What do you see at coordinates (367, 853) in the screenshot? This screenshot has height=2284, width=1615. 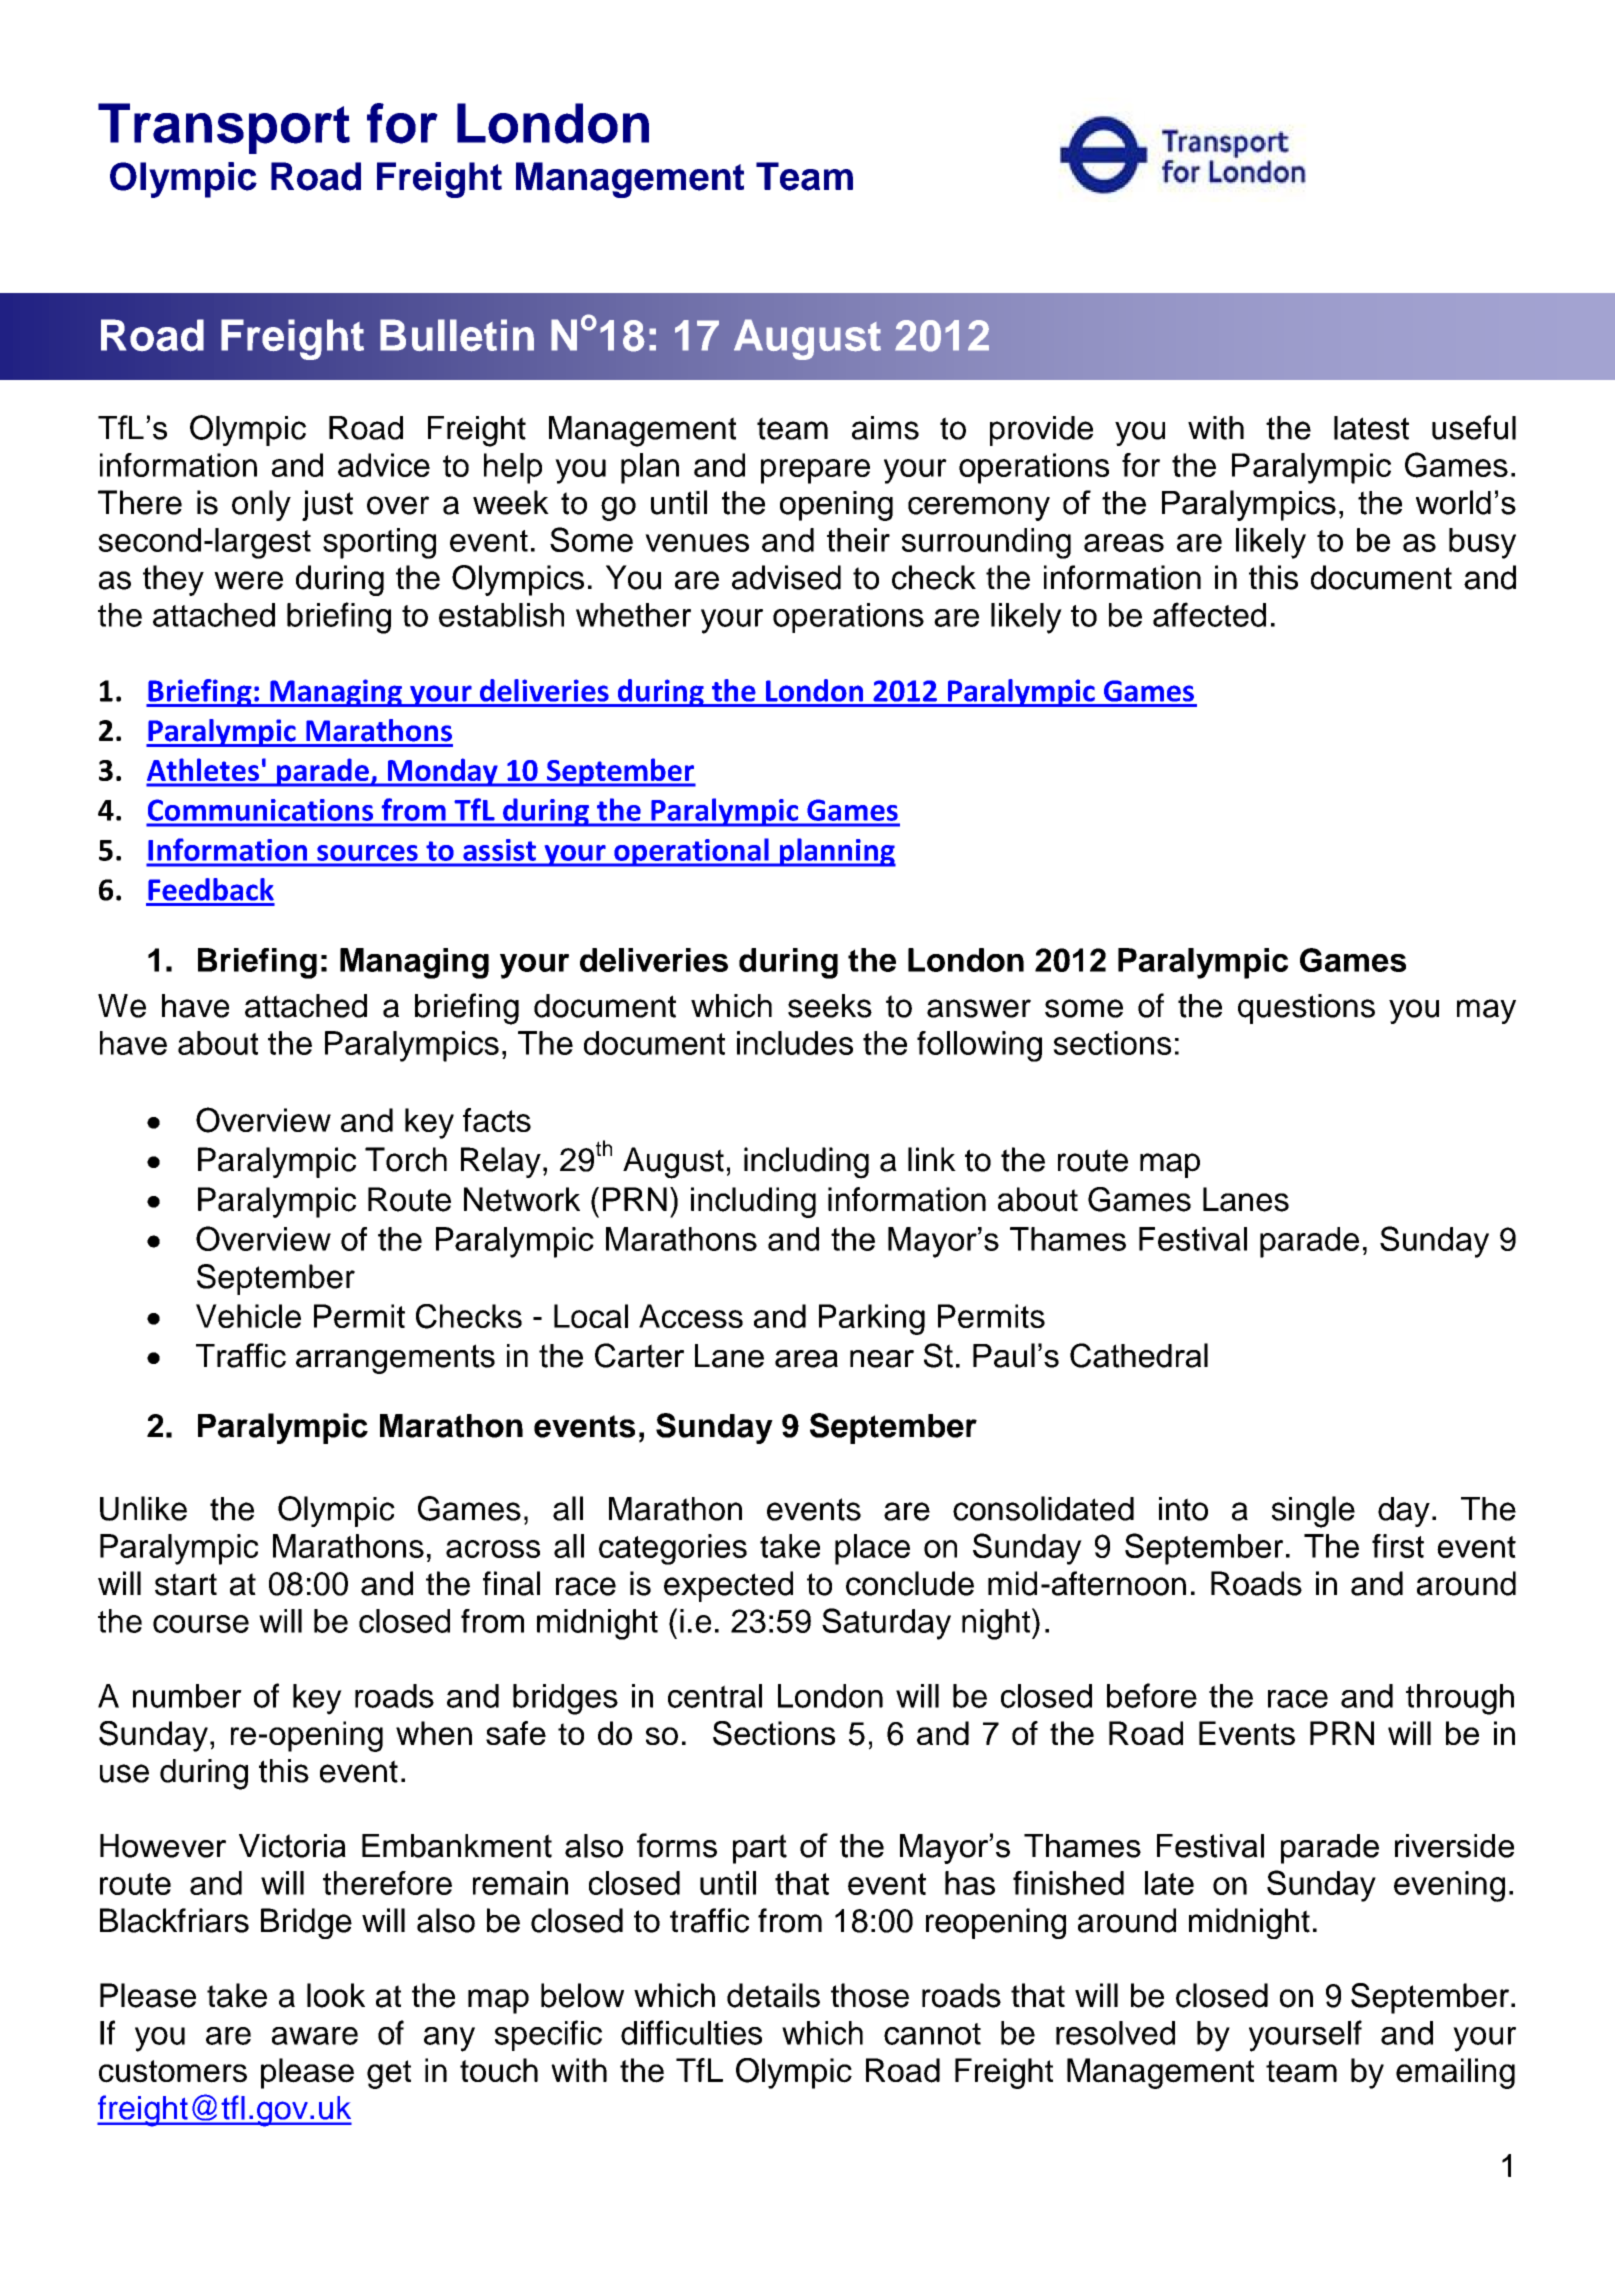 I see `sources` at bounding box center [367, 853].
